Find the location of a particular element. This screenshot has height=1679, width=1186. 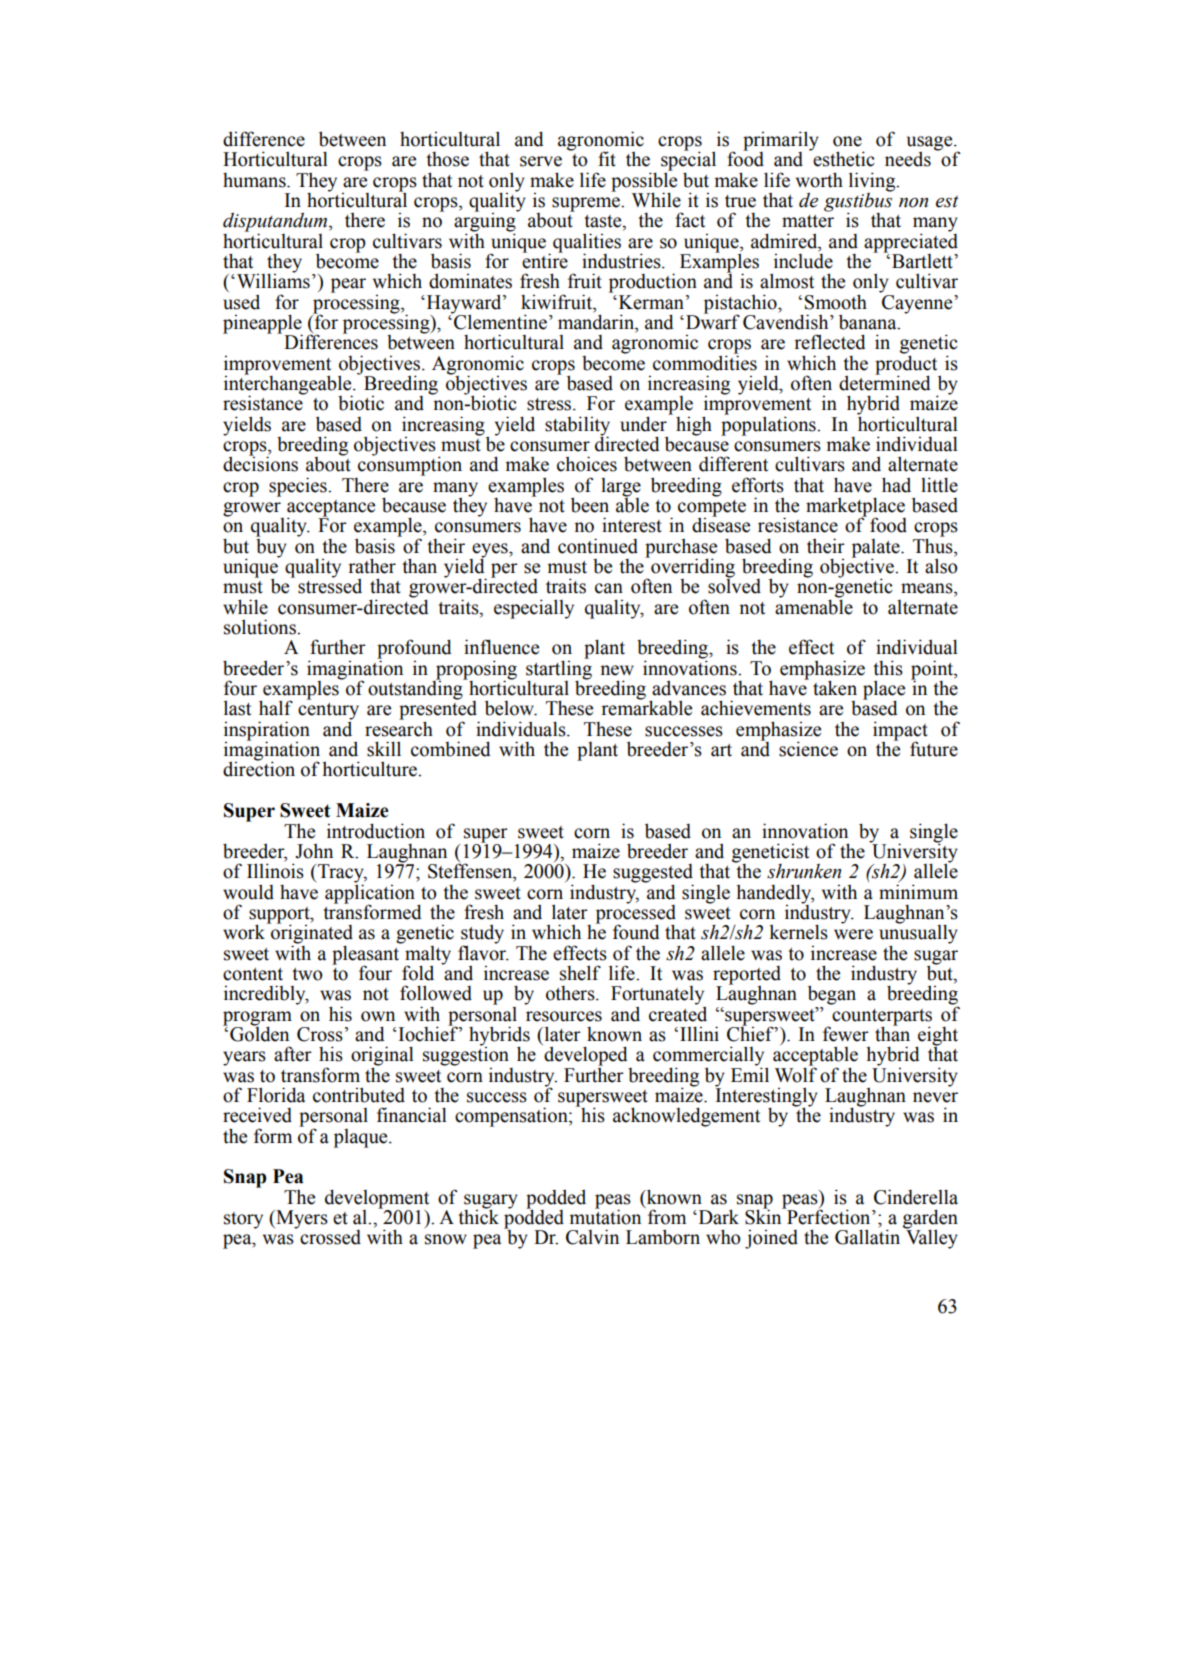

were is located at coordinates (853, 934).
